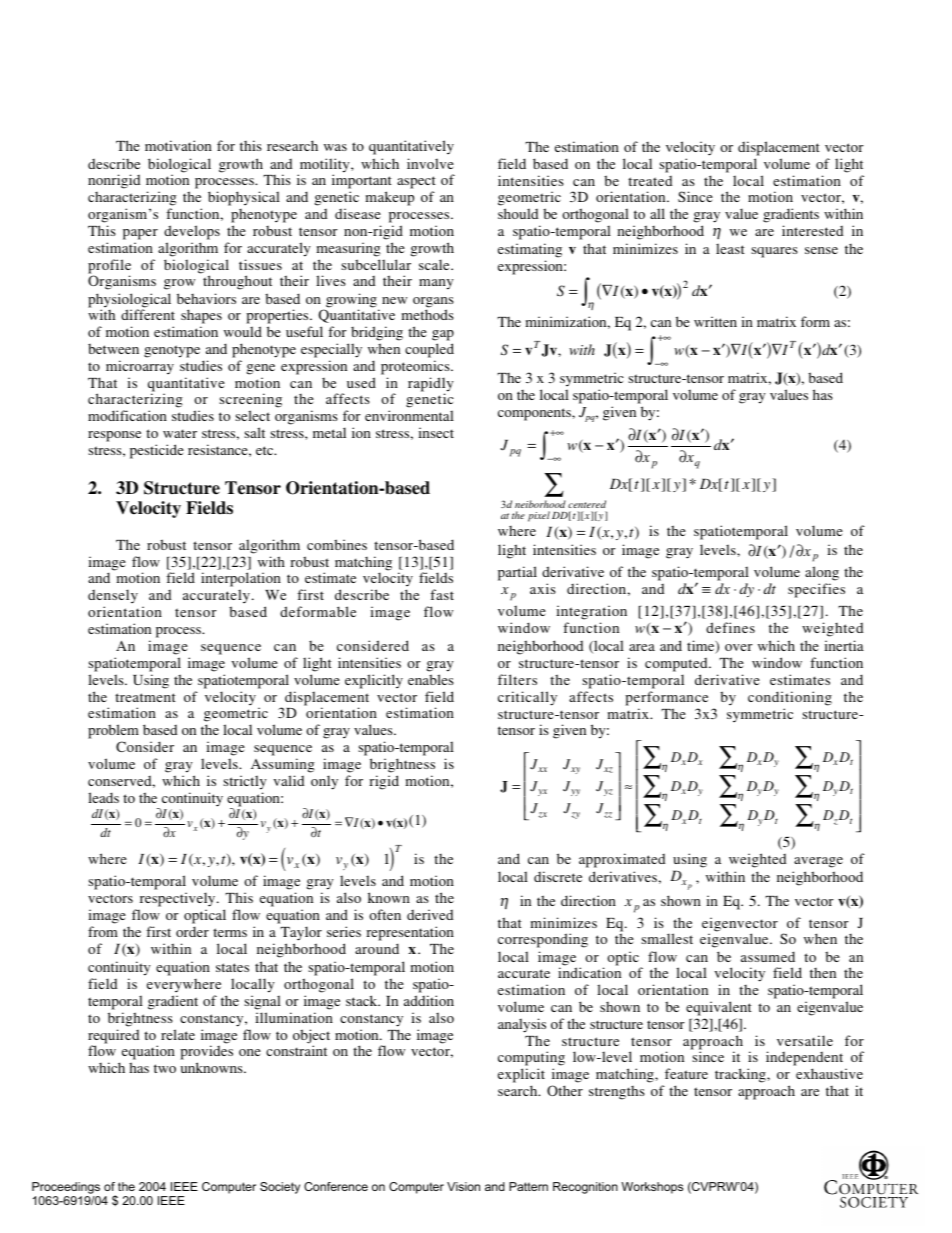  What do you see at coordinates (178, 145) in the screenshot?
I see `motivation` at bounding box center [178, 145].
